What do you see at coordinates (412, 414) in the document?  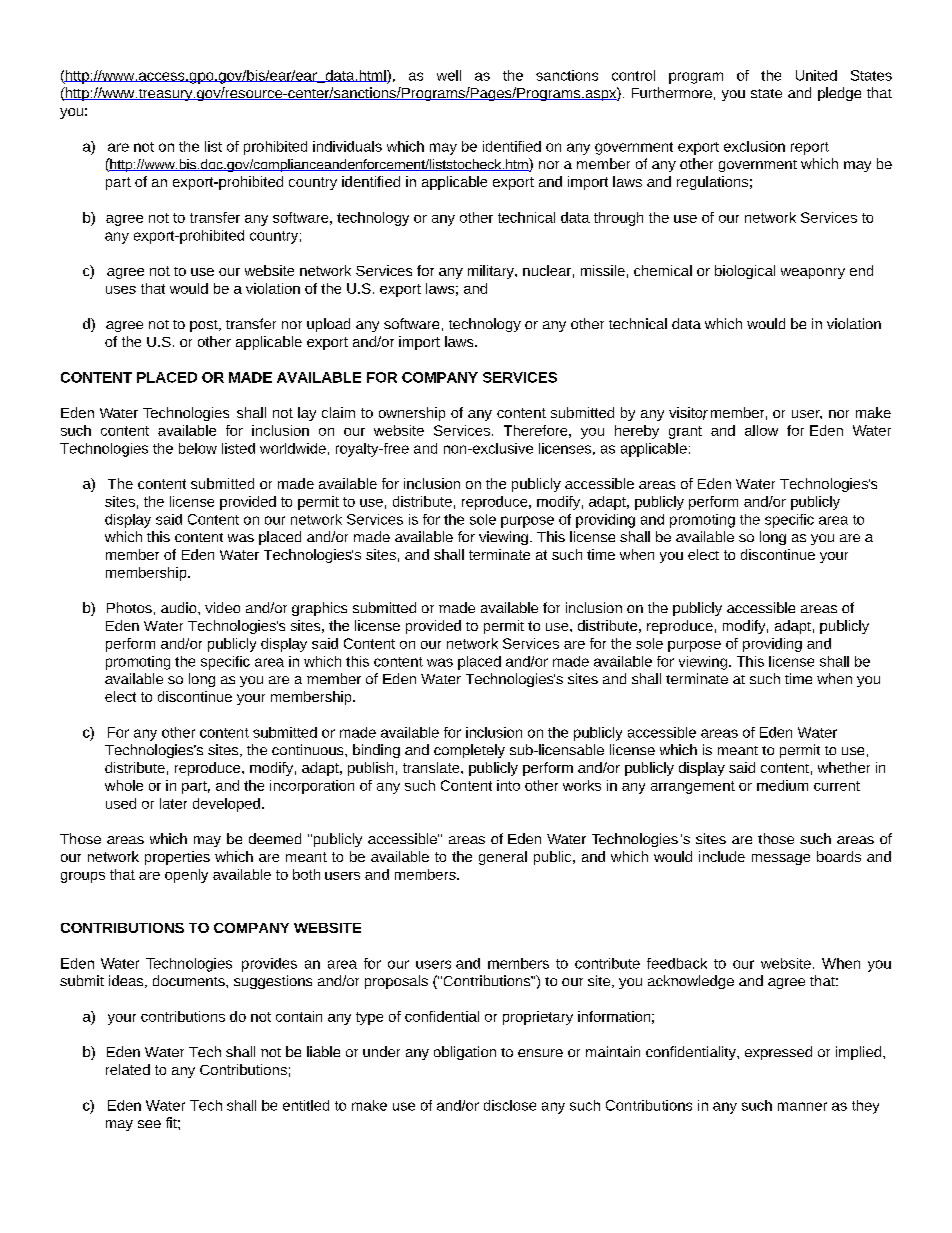 I see `ownership` at bounding box center [412, 414].
